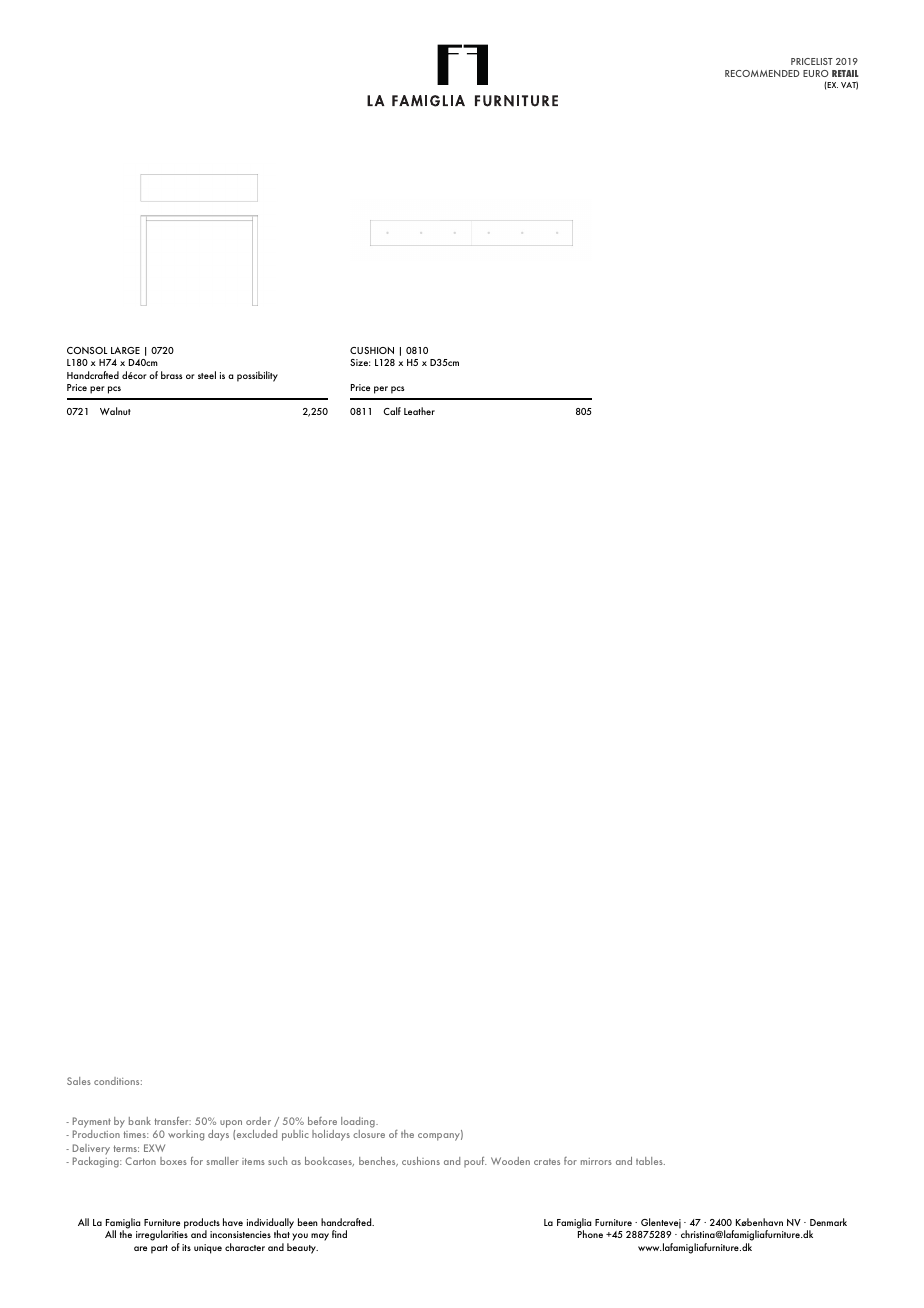  What do you see at coordinates (125, 350) in the page?
I see `LARGE` at bounding box center [125, 350].
